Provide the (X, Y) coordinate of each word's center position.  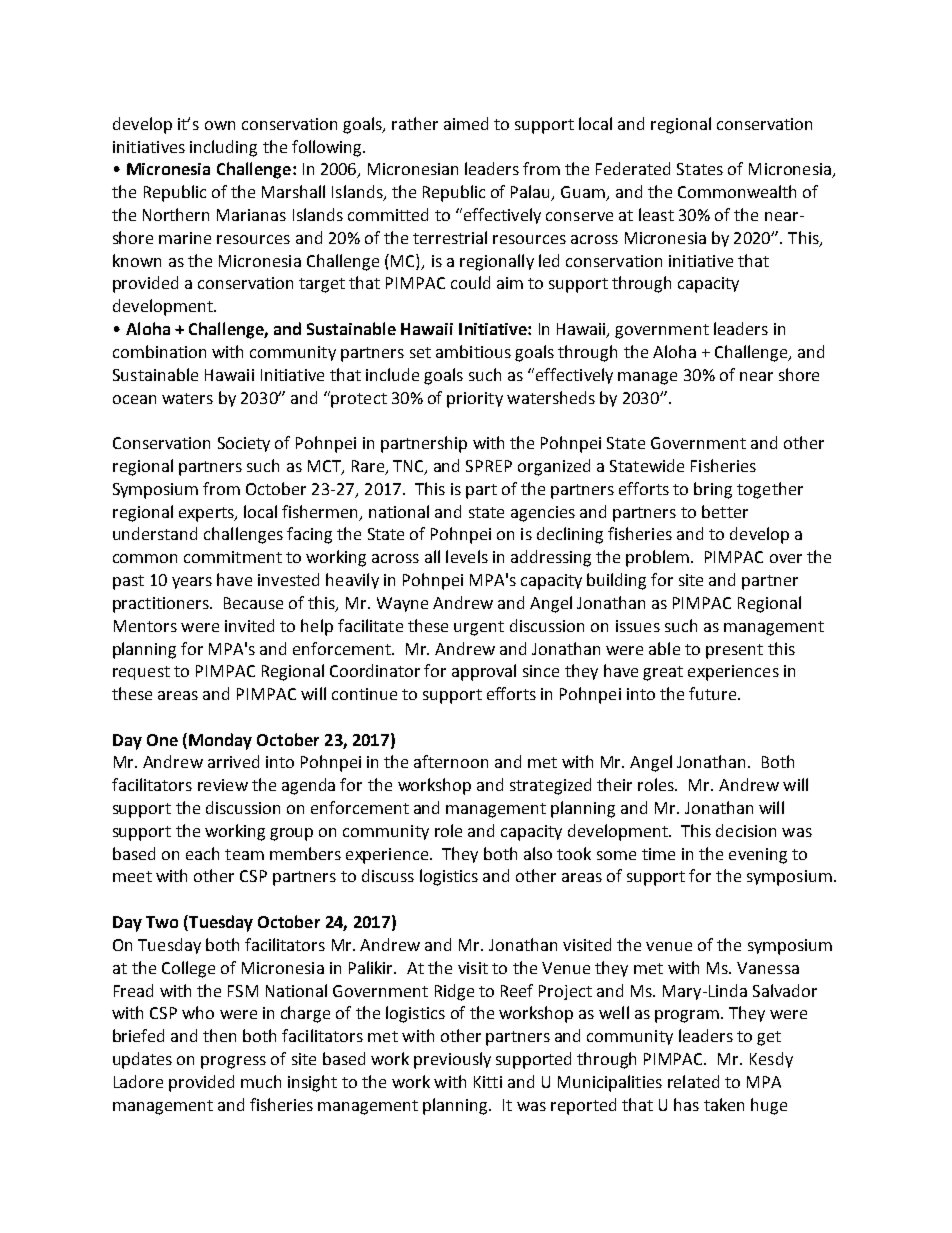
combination (159, 351)
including (223, 148)
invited (249, 625)
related (693, 1081)
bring (713, 490)
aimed (466, 123)
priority (475, 400)
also (538, 853)
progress (233, 1062)
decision (746, 830)
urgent (479, 628)
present (734, 651)
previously (452, 1060)
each (202, 853)
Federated (633, 168)
